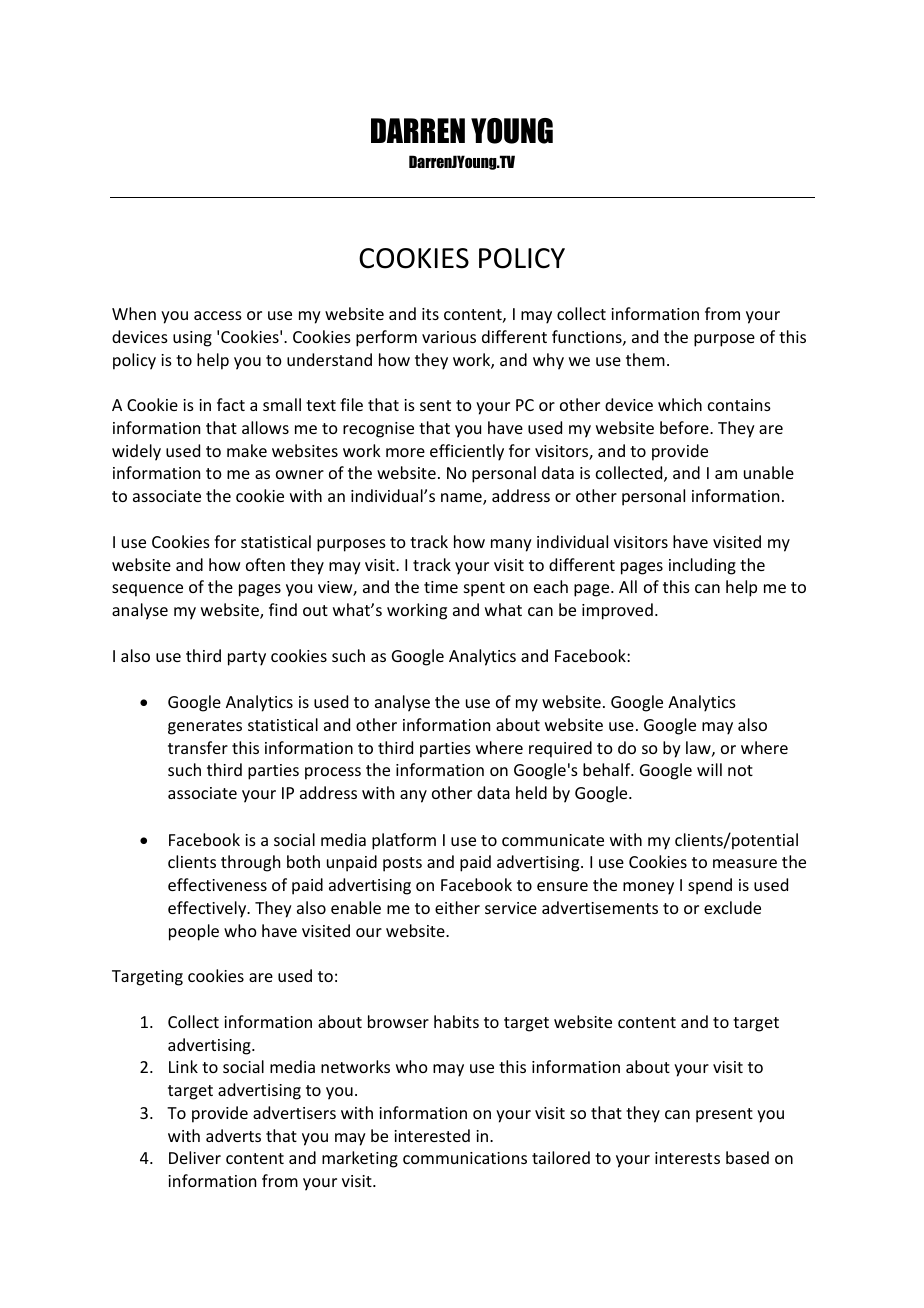 The height and width of the page is (1308, 924). I want to click on interests, so click(687, 1158).
